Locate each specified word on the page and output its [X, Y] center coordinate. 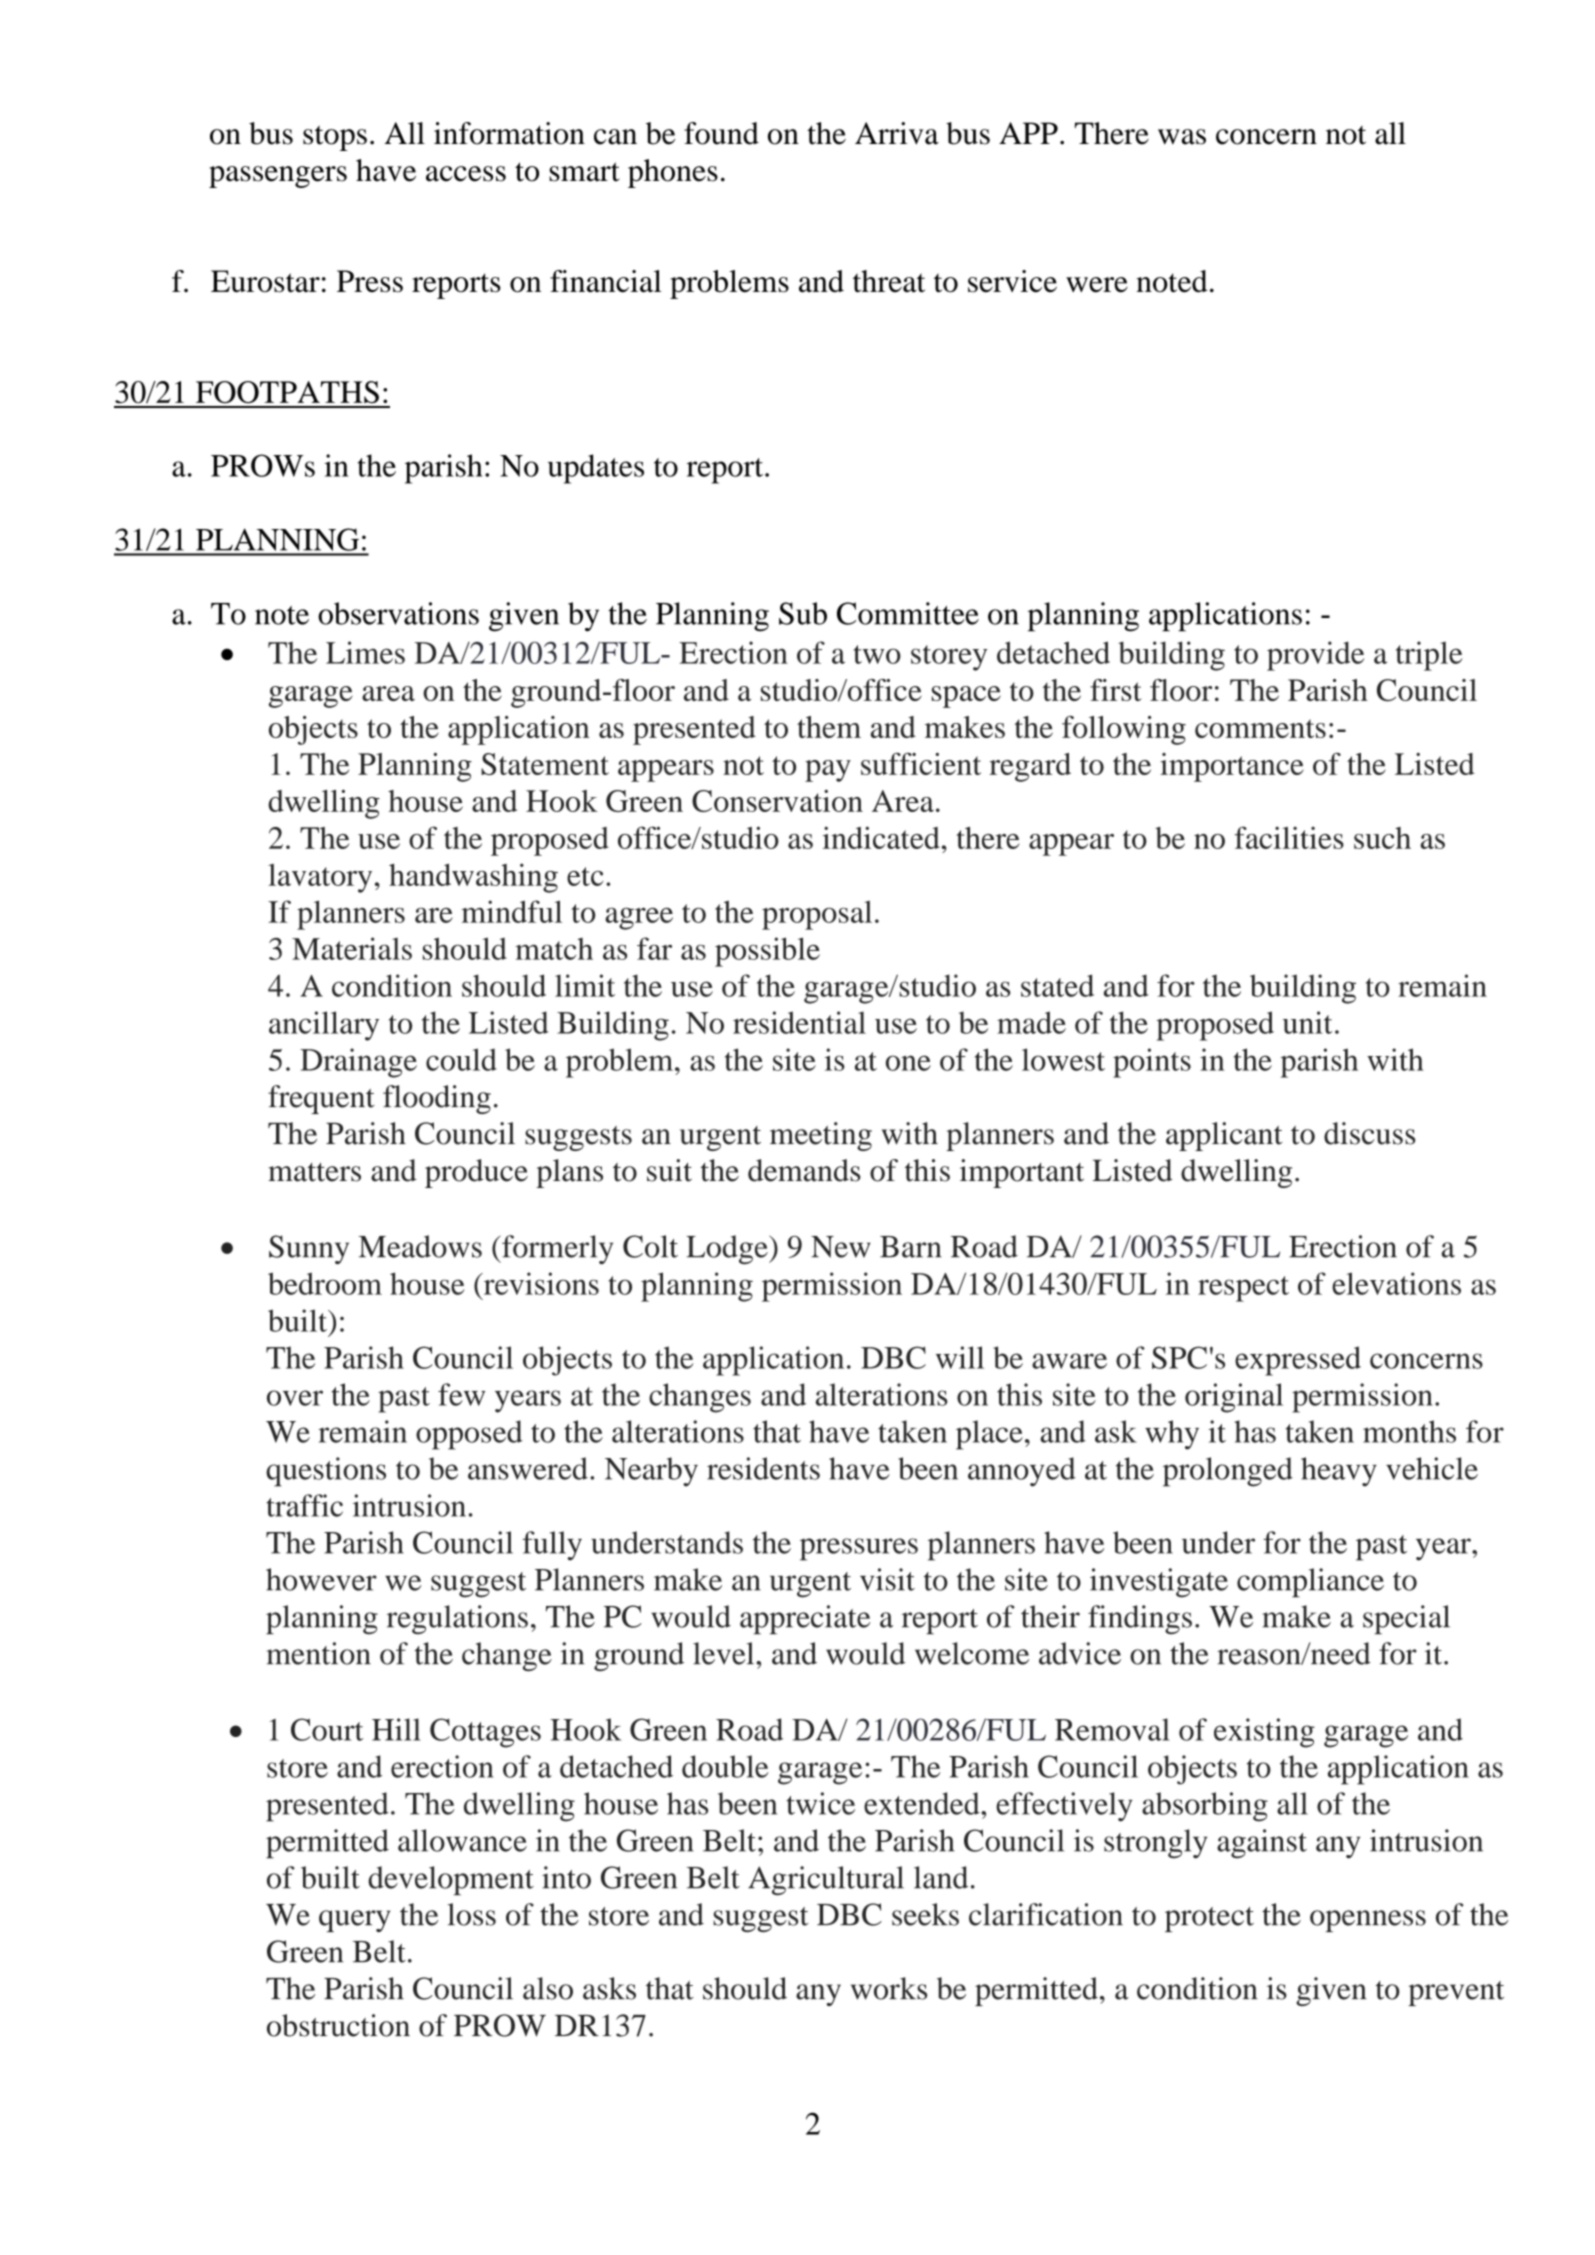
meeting [821, 1136]
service [1012, 281]
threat [889, 281]
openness [1368, 1921]
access [466, 174]
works [889, 1988]
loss [472, 1914]
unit [1307, 1022]
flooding [437, 1099]
